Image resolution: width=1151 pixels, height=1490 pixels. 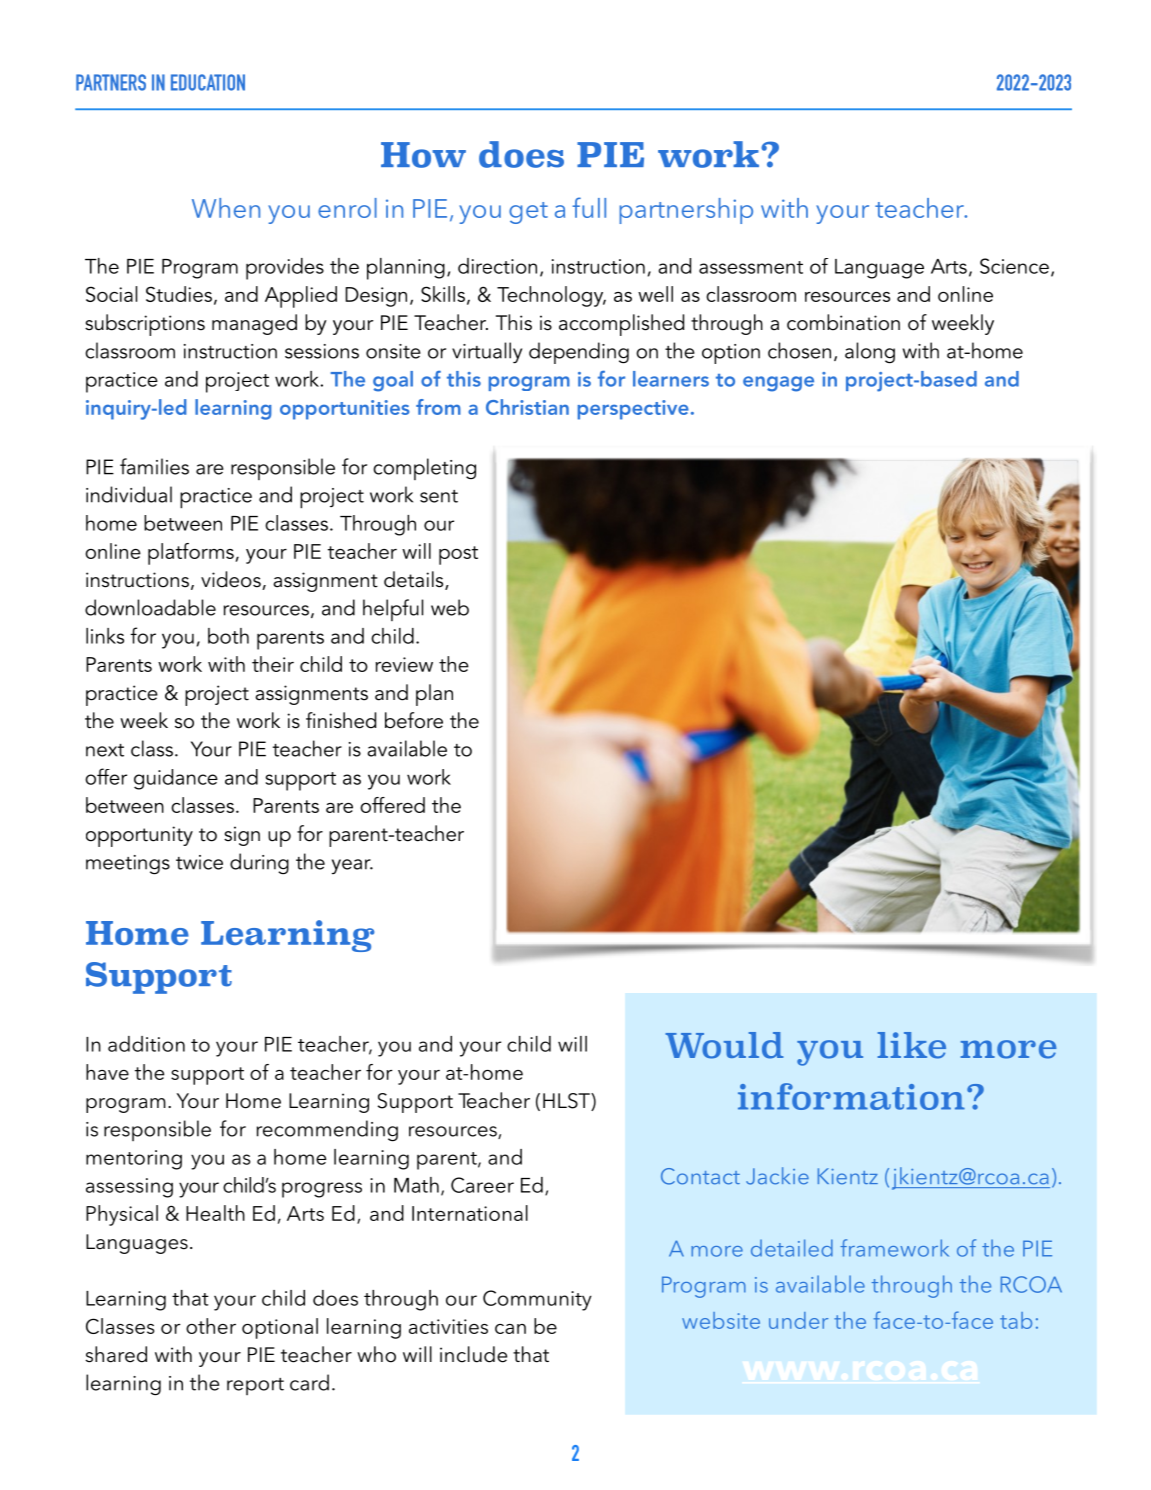 I want to click on like, so click(x=912, y=1045).
